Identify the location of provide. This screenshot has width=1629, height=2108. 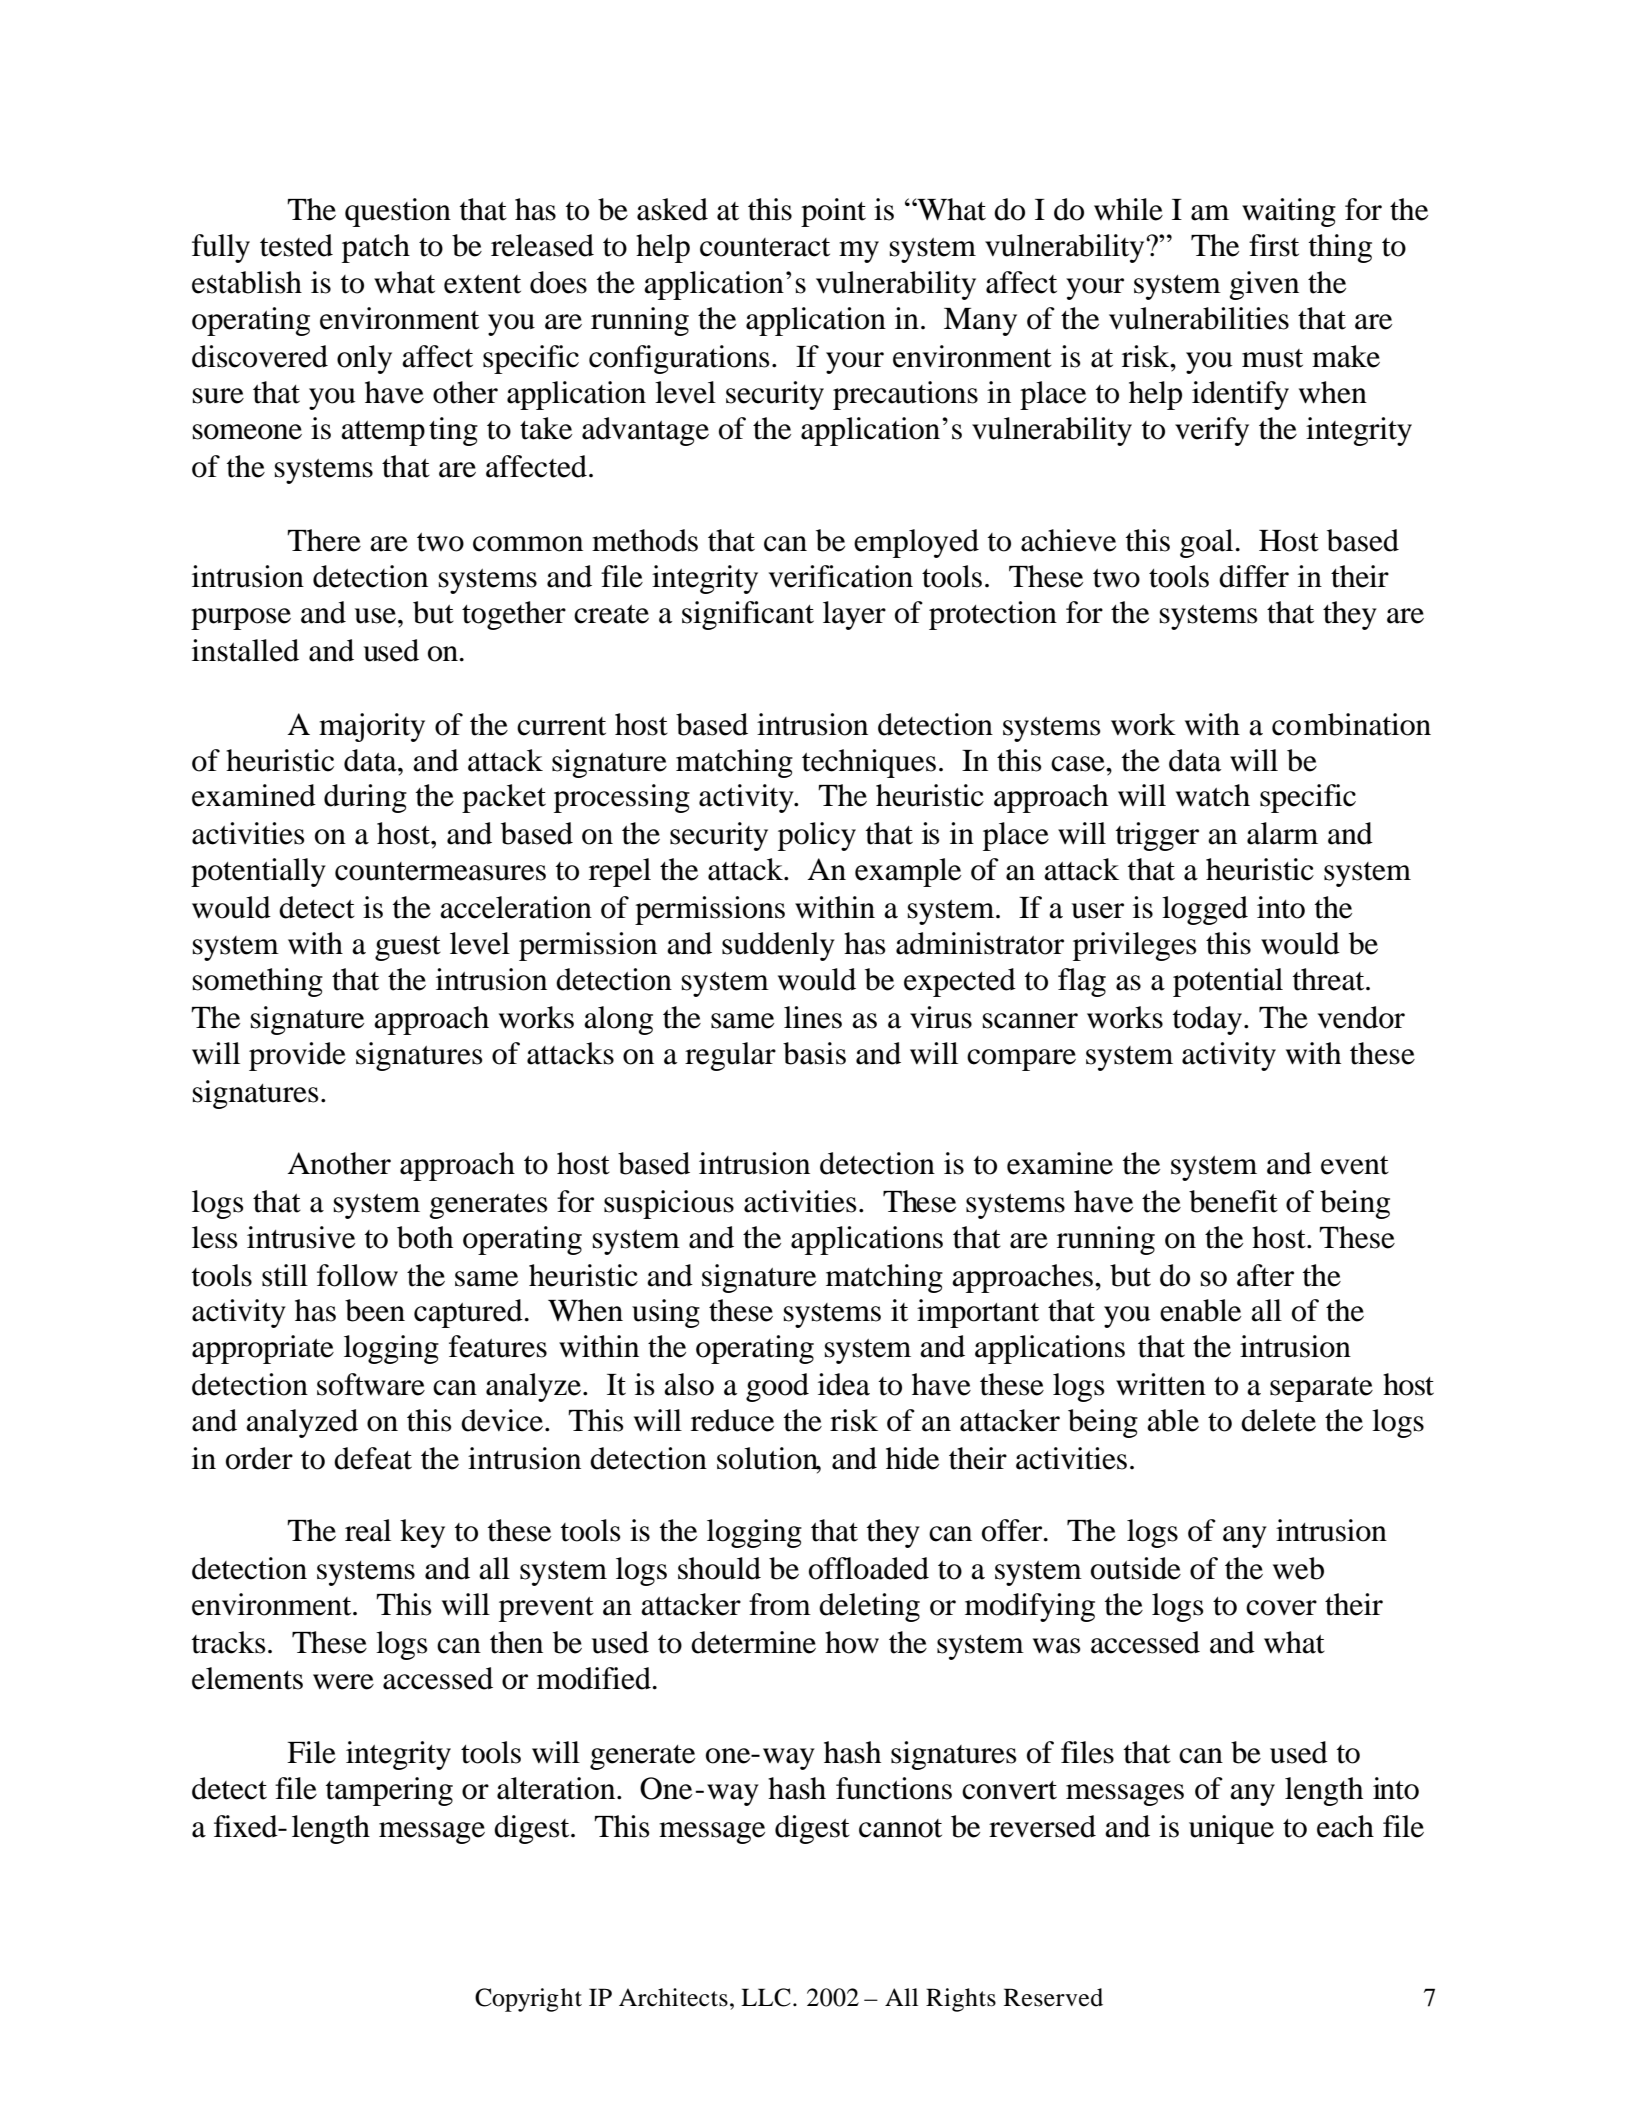
(297, 1056).
